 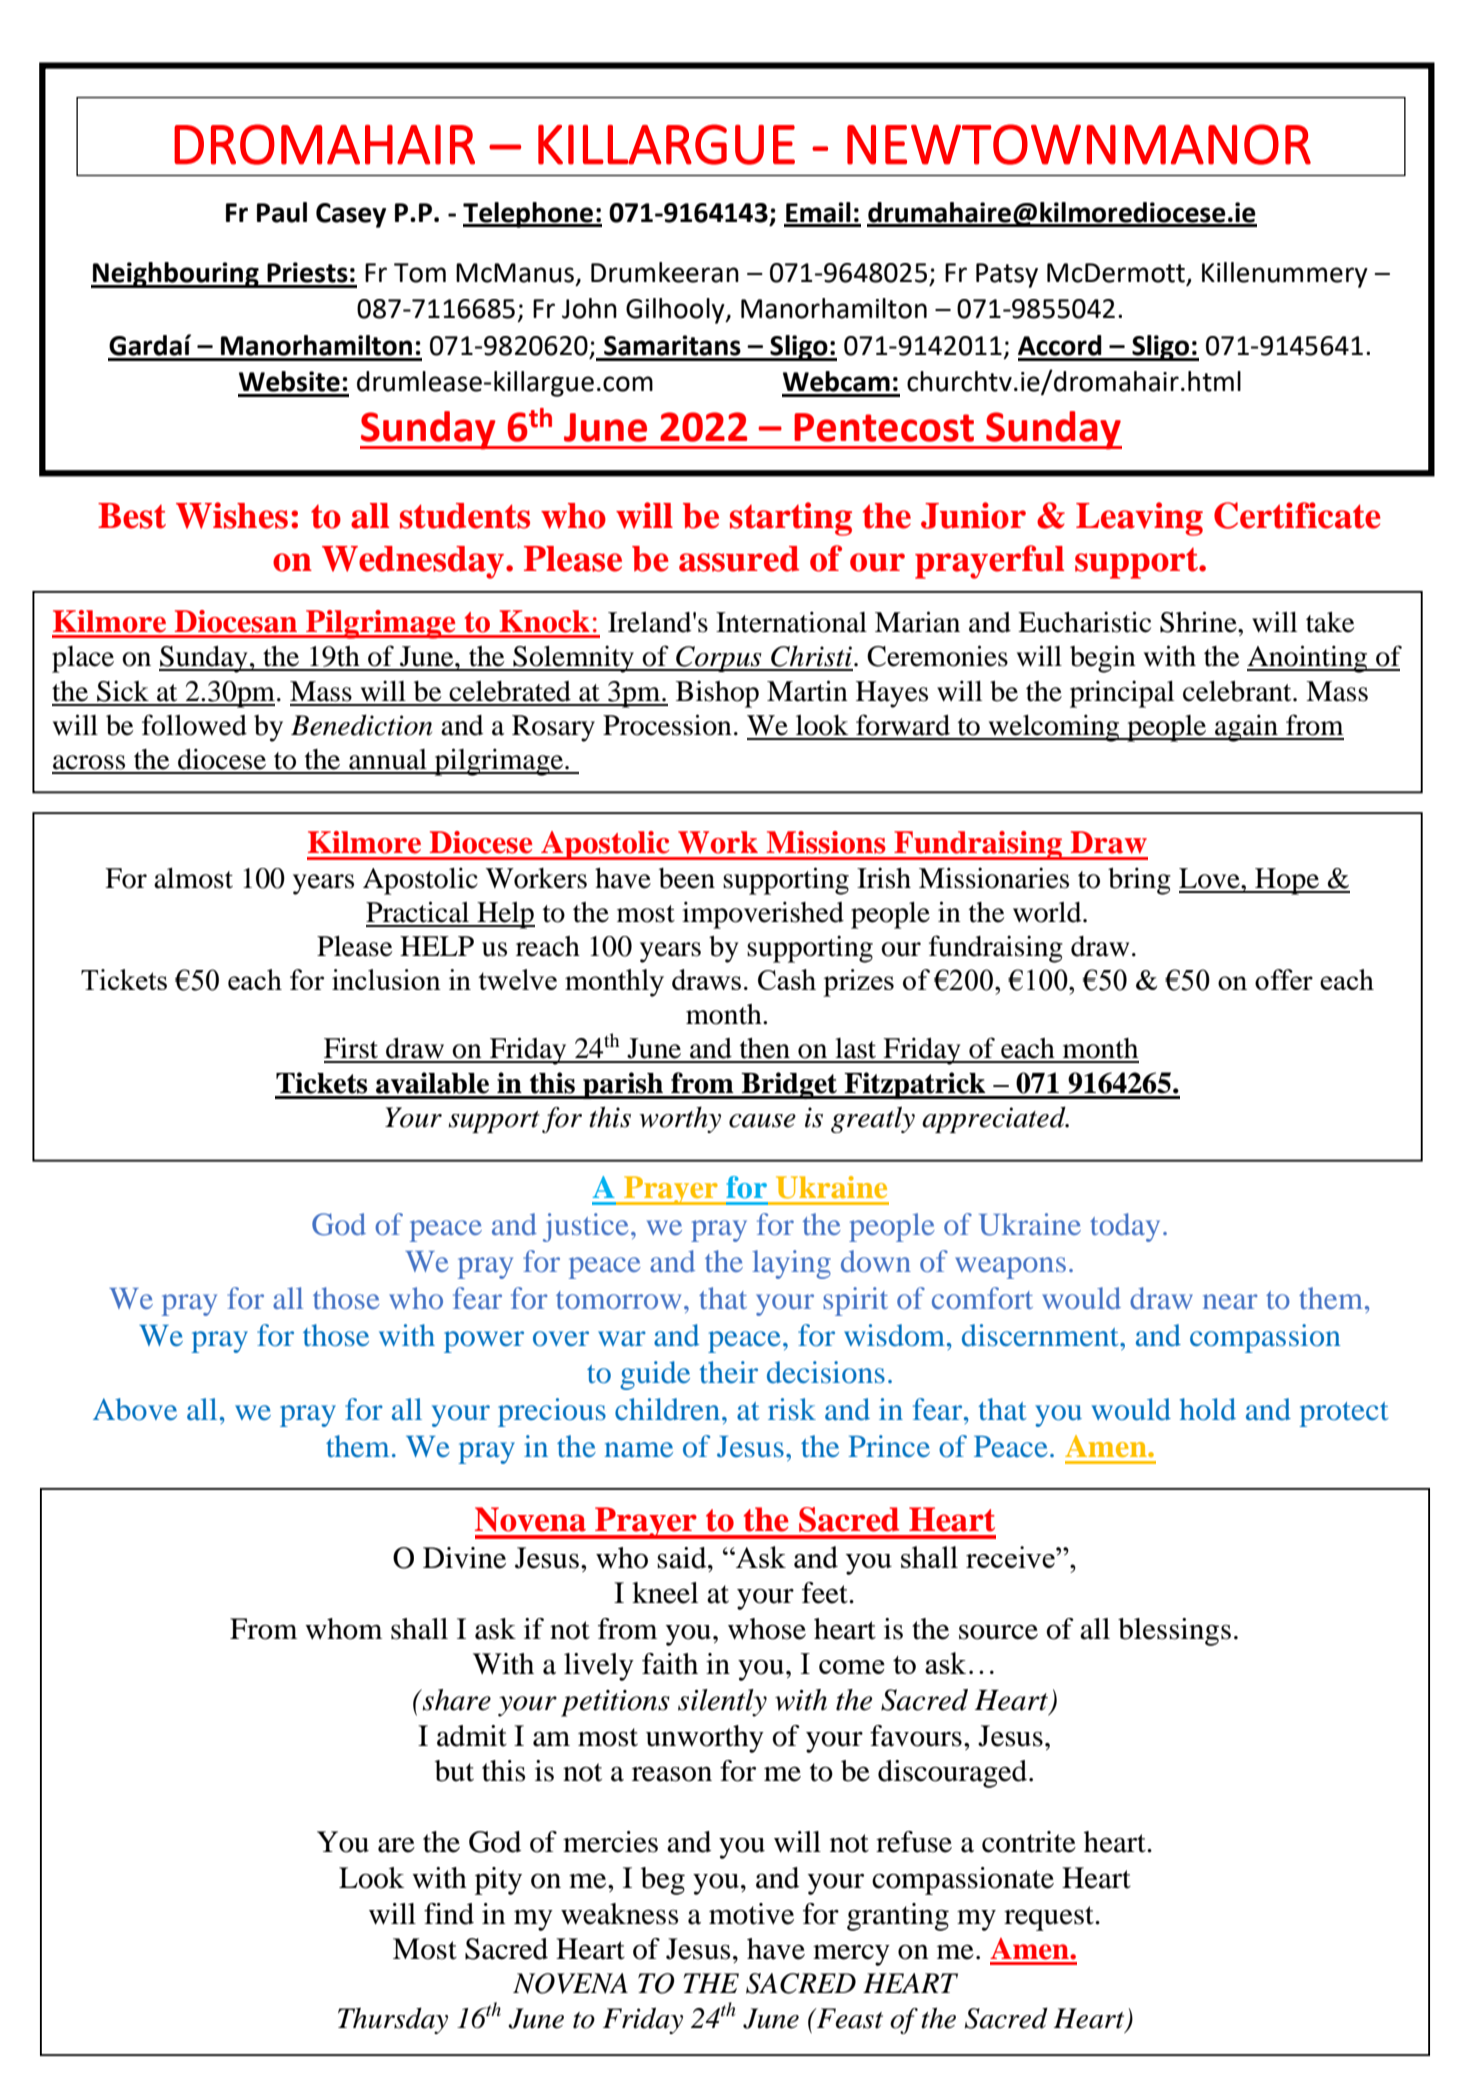 What do you see at coordinates (767, 1629) in the document?
I see `whose` at bounding box center [767, 1629].
